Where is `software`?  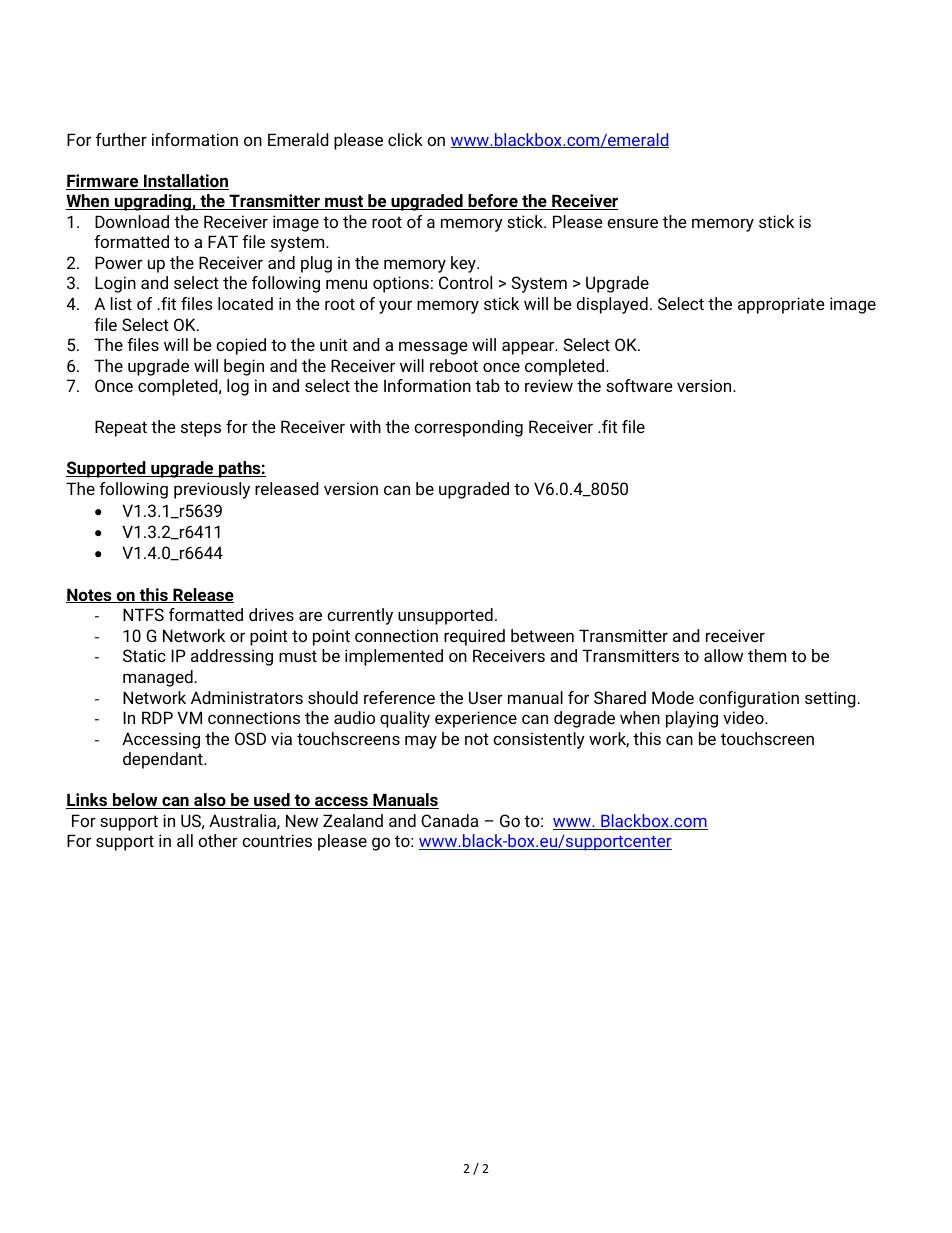
software is located at coordinates (639, 385).
